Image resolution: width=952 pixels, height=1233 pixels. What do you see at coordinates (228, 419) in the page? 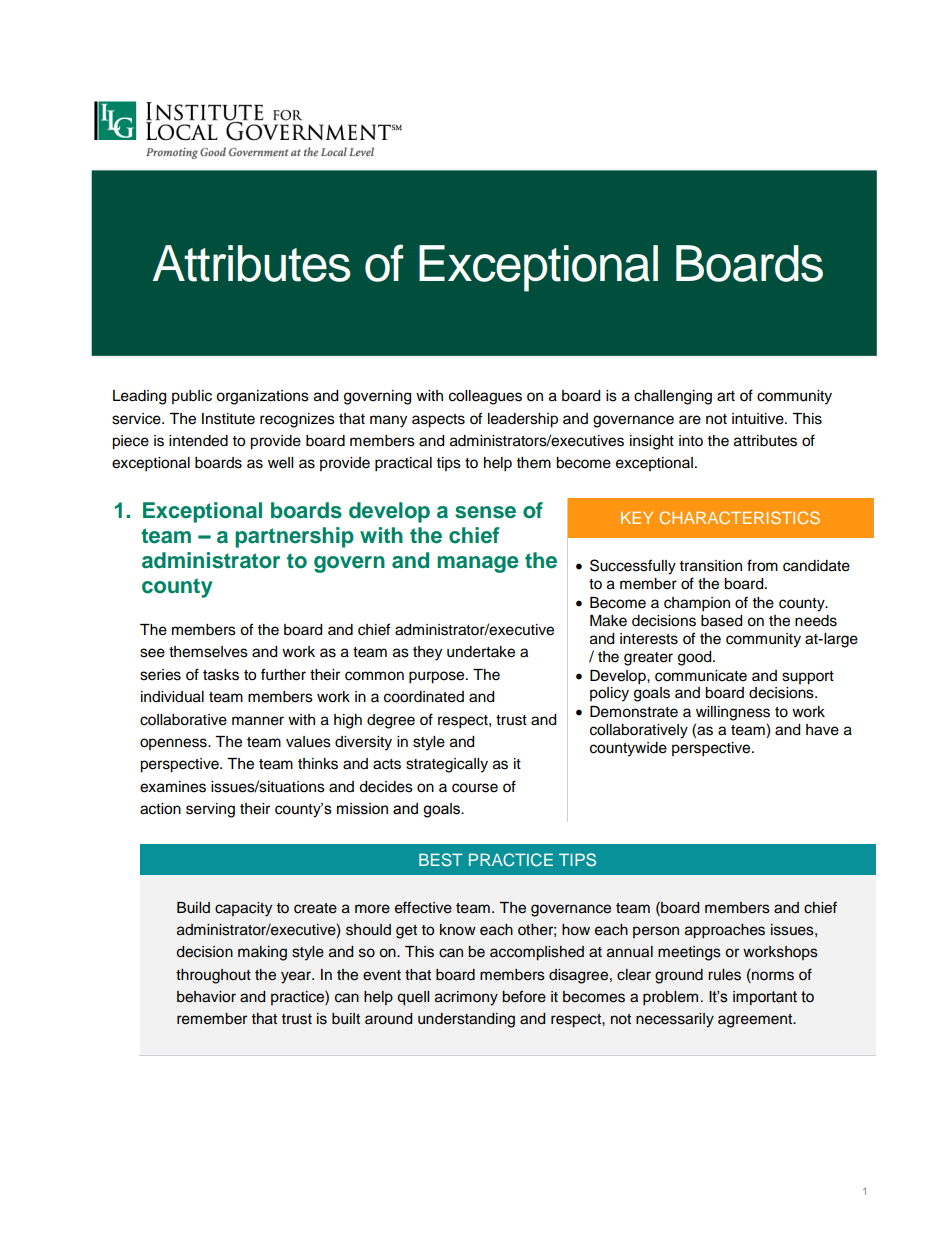
I see `Institute` at bounding box center [228, 419].
